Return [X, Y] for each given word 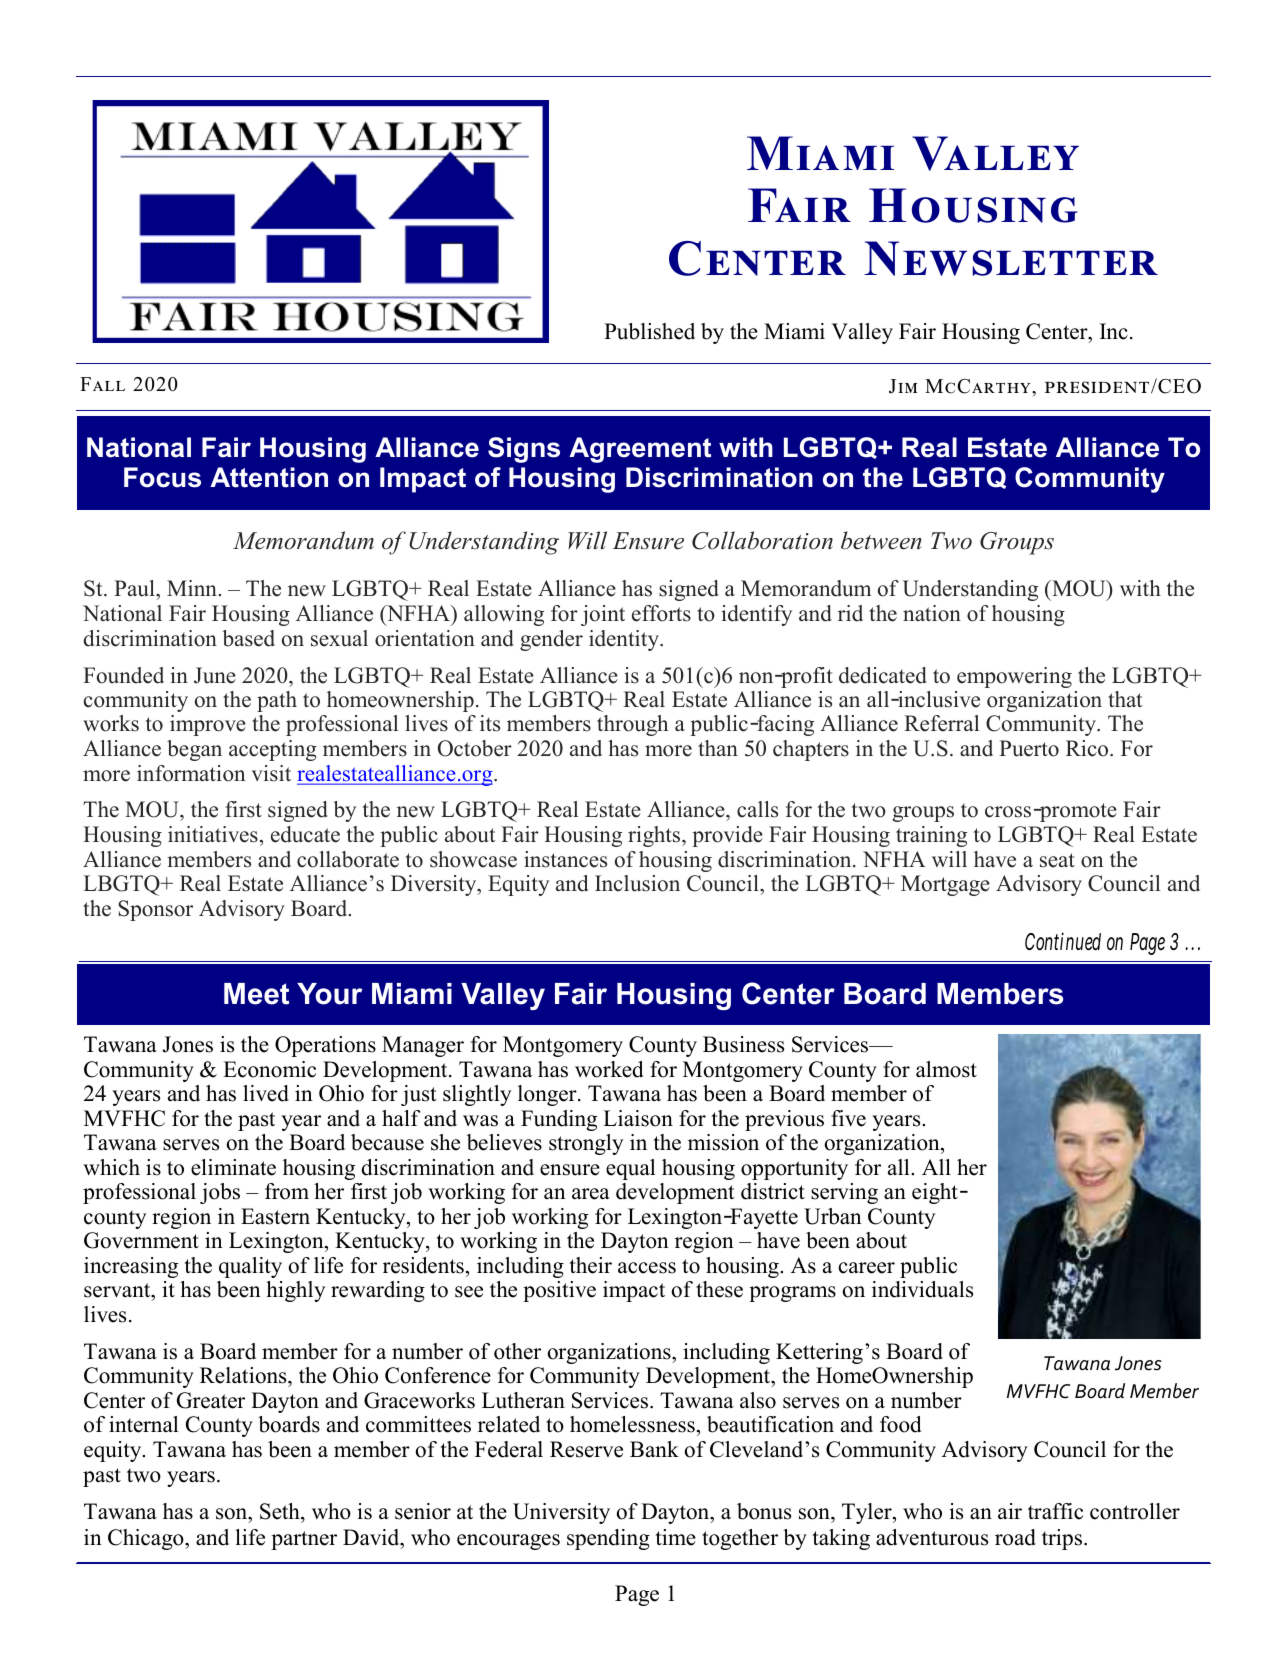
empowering [1014, 677]
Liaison [638, 1118]
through [632, 725]
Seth [281, 1511]
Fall [102, 384]
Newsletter [1011, 258]
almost [946, 1069]
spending [608, 1539]
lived [266, 1093]
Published [649, 331]
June [215, 675]
